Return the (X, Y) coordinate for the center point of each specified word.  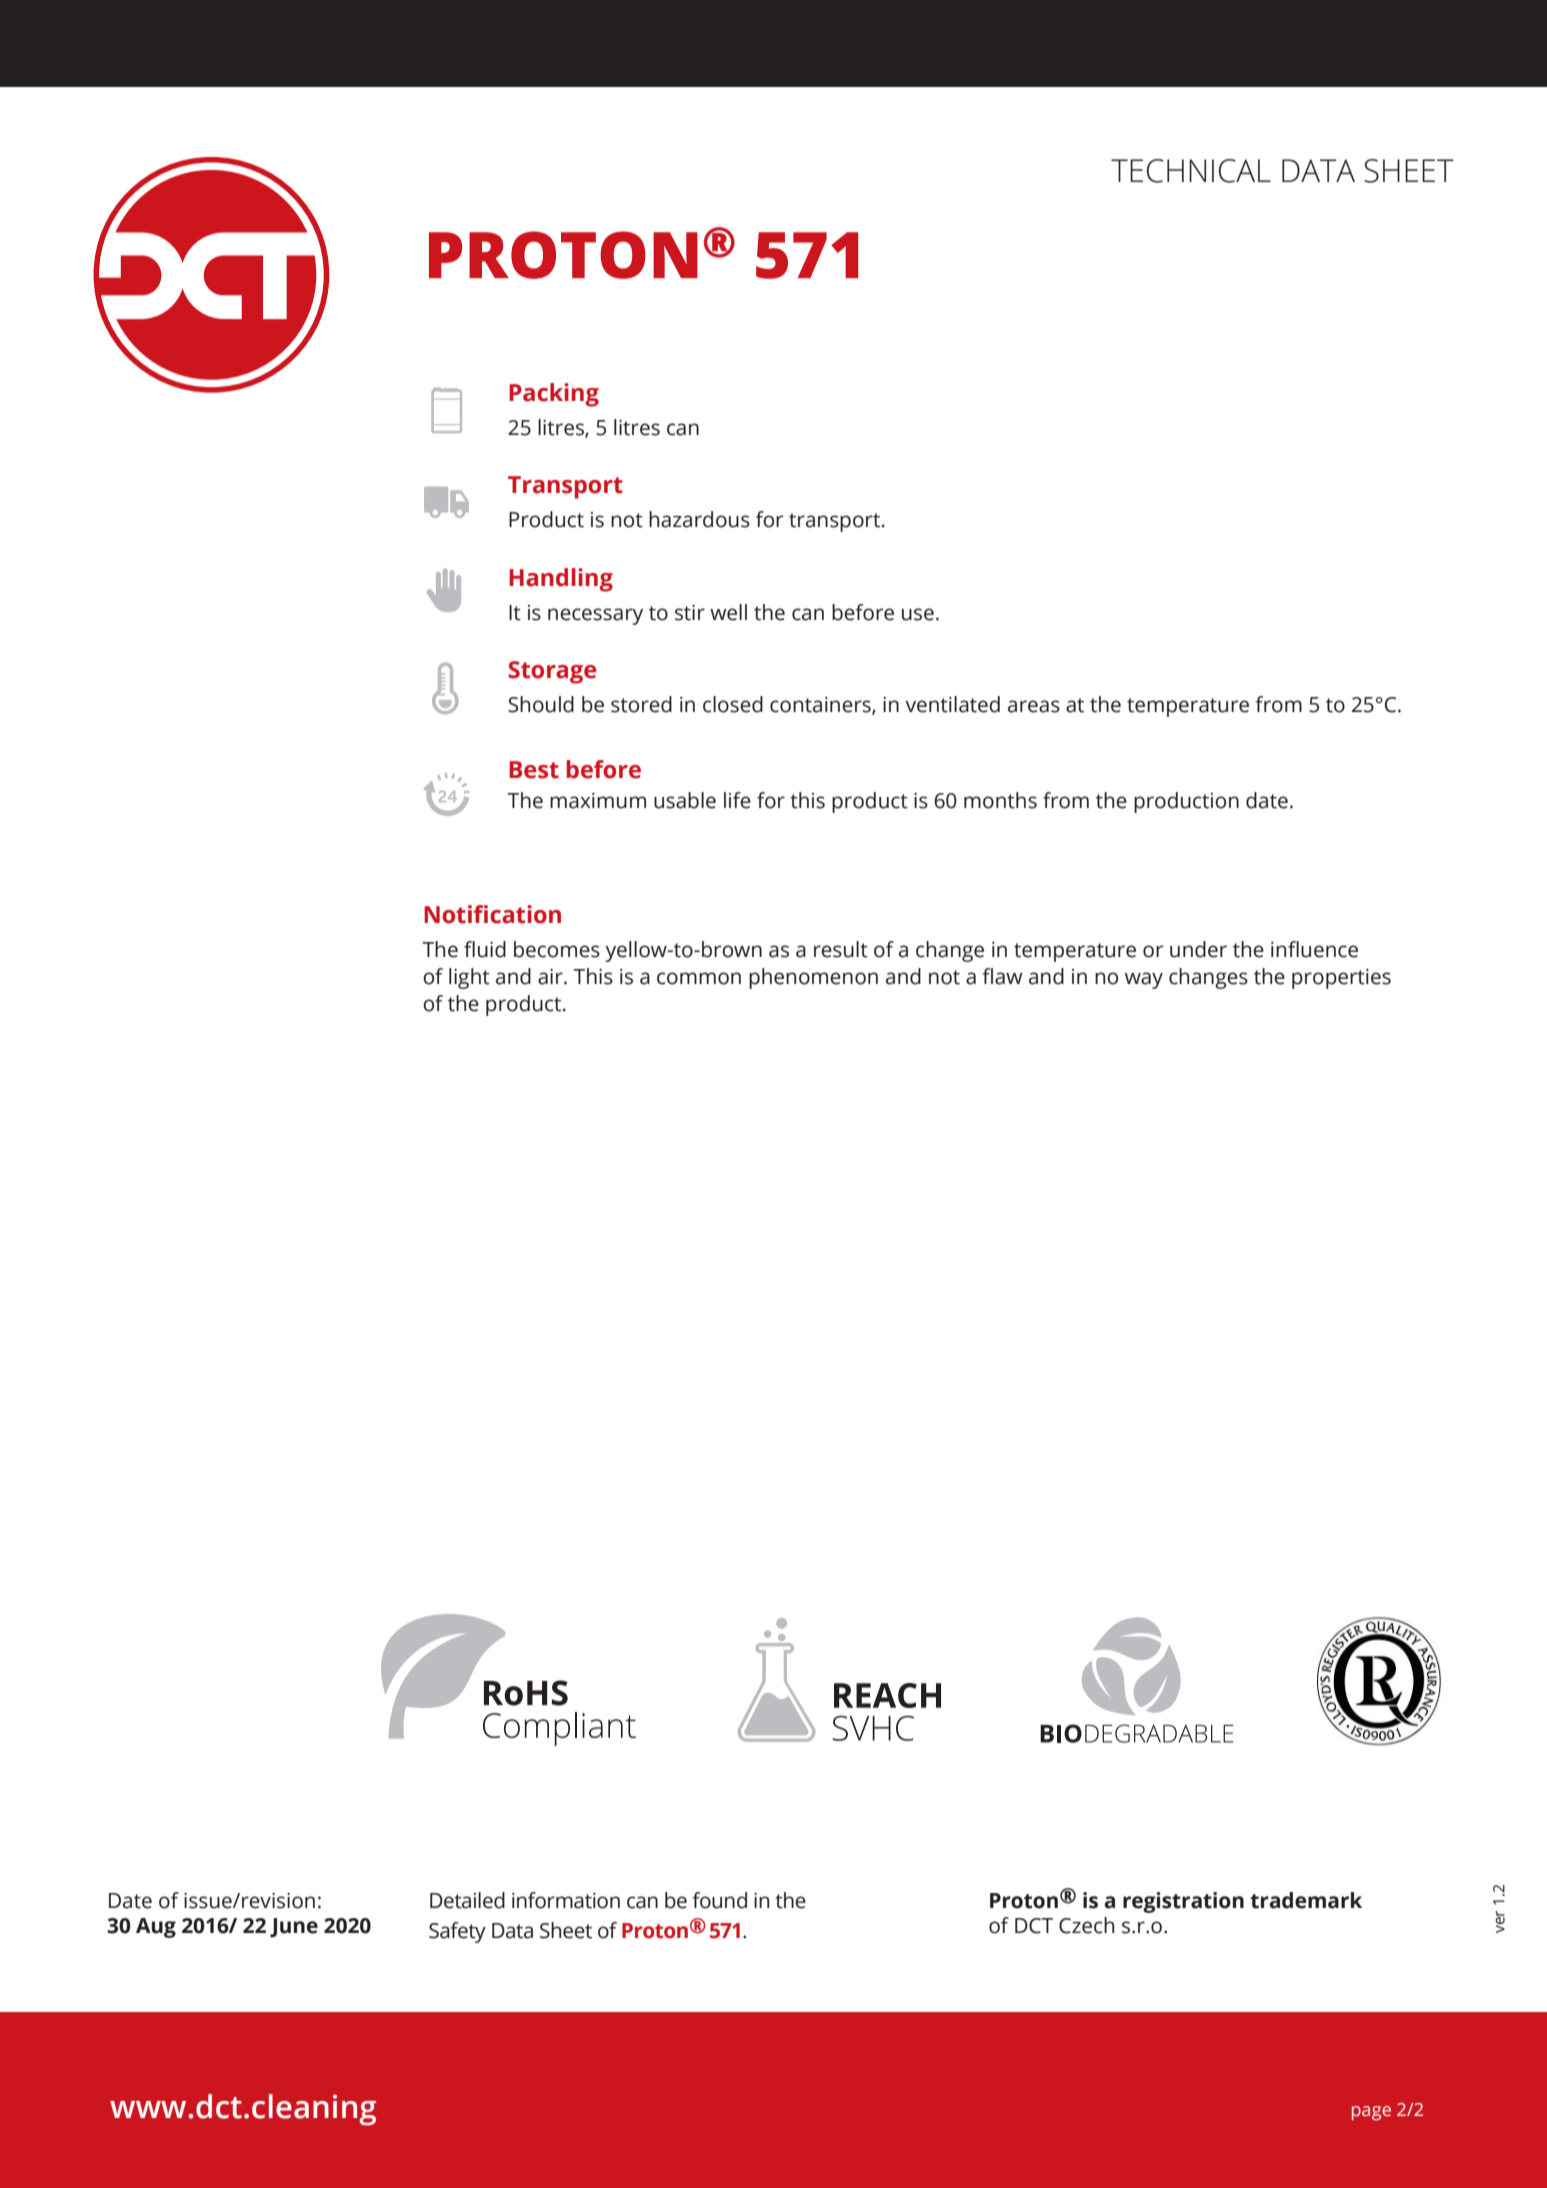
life (737, 800)
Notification (492, 914)
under (1198, 949)
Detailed (467, 1900)
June (294, 1928)
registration (1183, 1902)
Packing (554, 395)
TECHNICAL (1191, 171)
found (719, 1900)
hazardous (699, 519)
